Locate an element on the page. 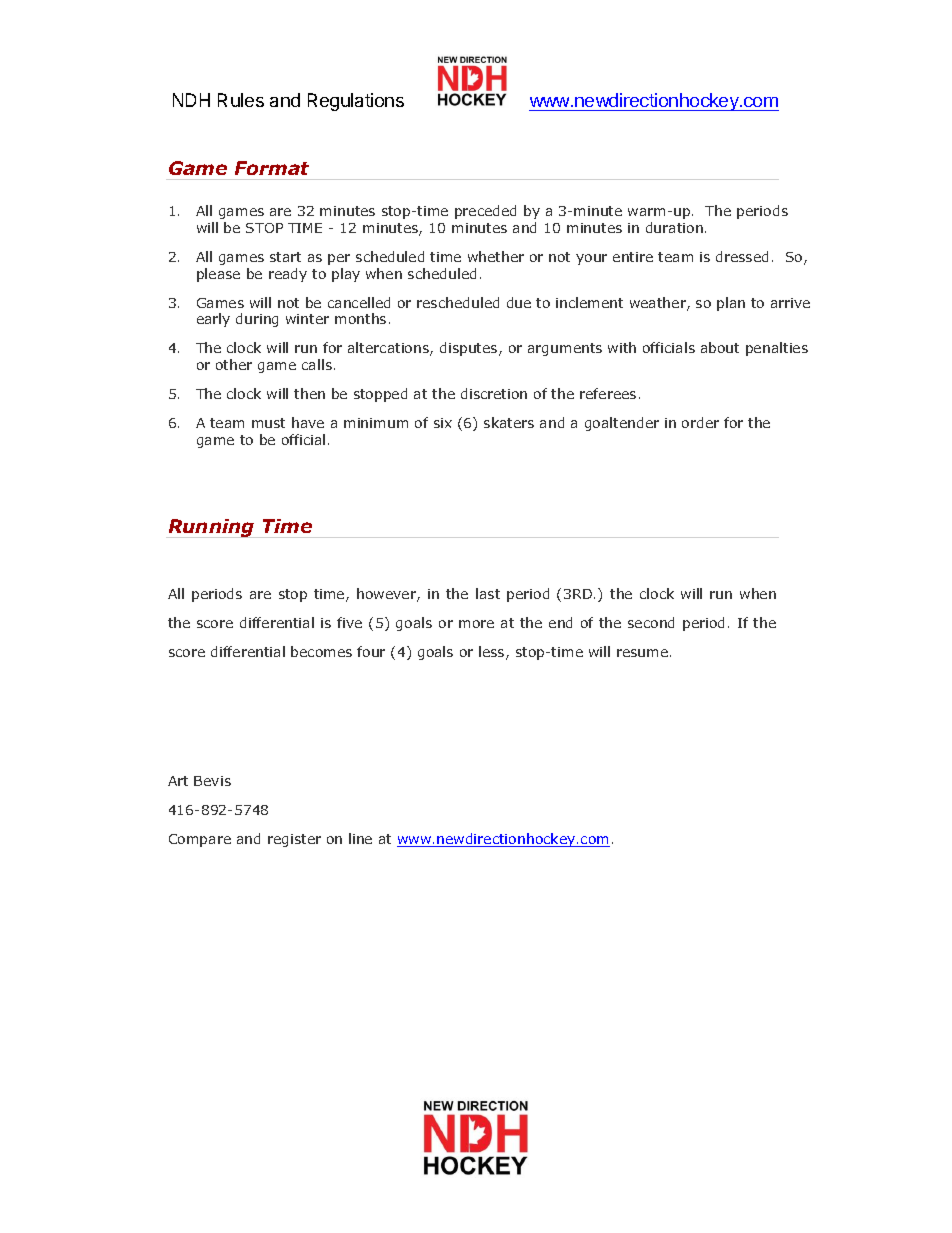 Image resolution: width=952 pixels, height=1233 pixels. must is located at coordinates (268, 423).
